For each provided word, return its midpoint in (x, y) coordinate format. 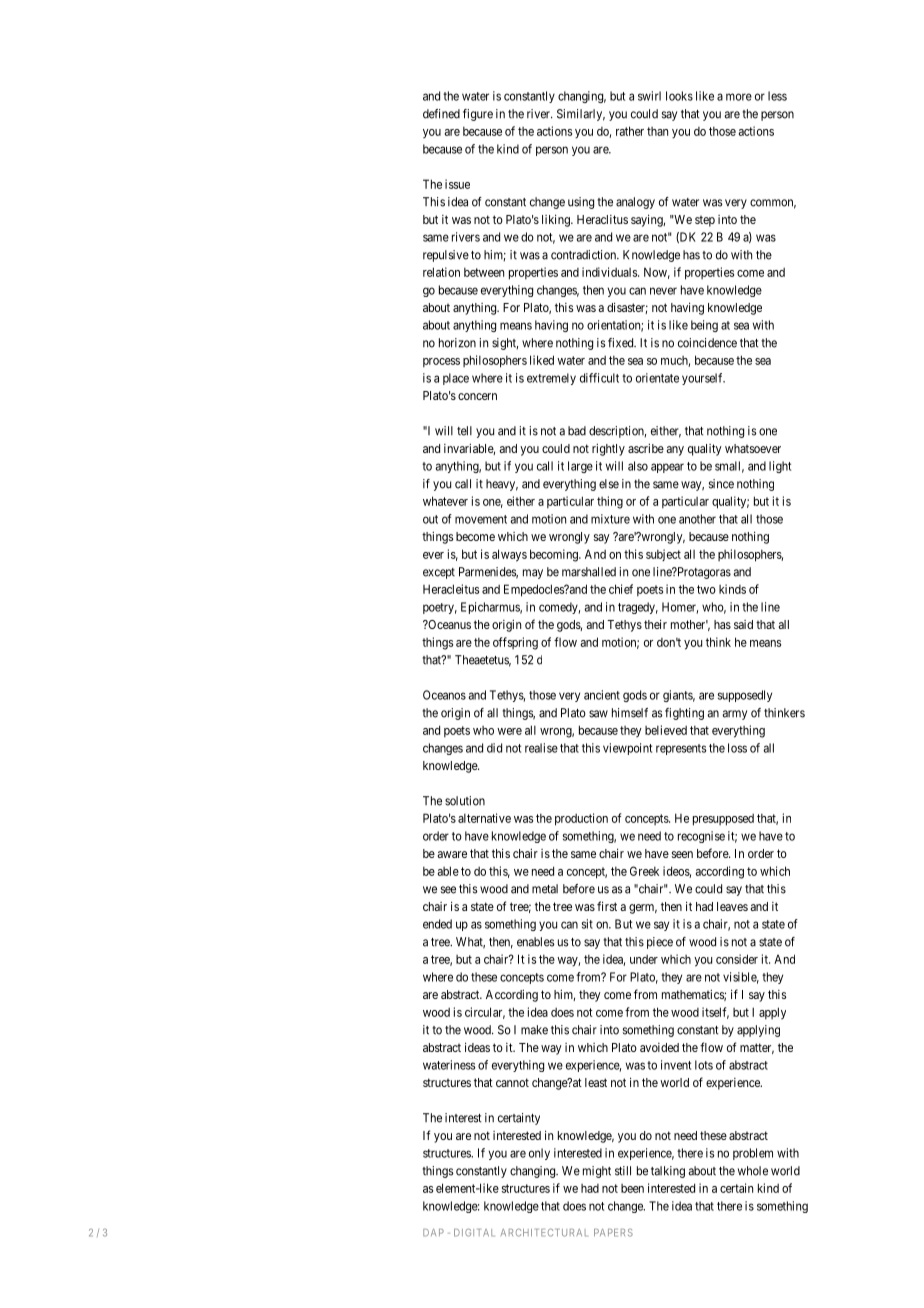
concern (477, 396)
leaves (732, 906)
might (597, 1172)
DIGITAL (474, 1232)
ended (437, 924)
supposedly (745, 696)
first (607, 906)
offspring (515, 643)
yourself (703, 379)
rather (630, 131)
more (739, 97)
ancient (602, 695)
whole (753, 1171)
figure (478, 115)
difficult (599, 378)
